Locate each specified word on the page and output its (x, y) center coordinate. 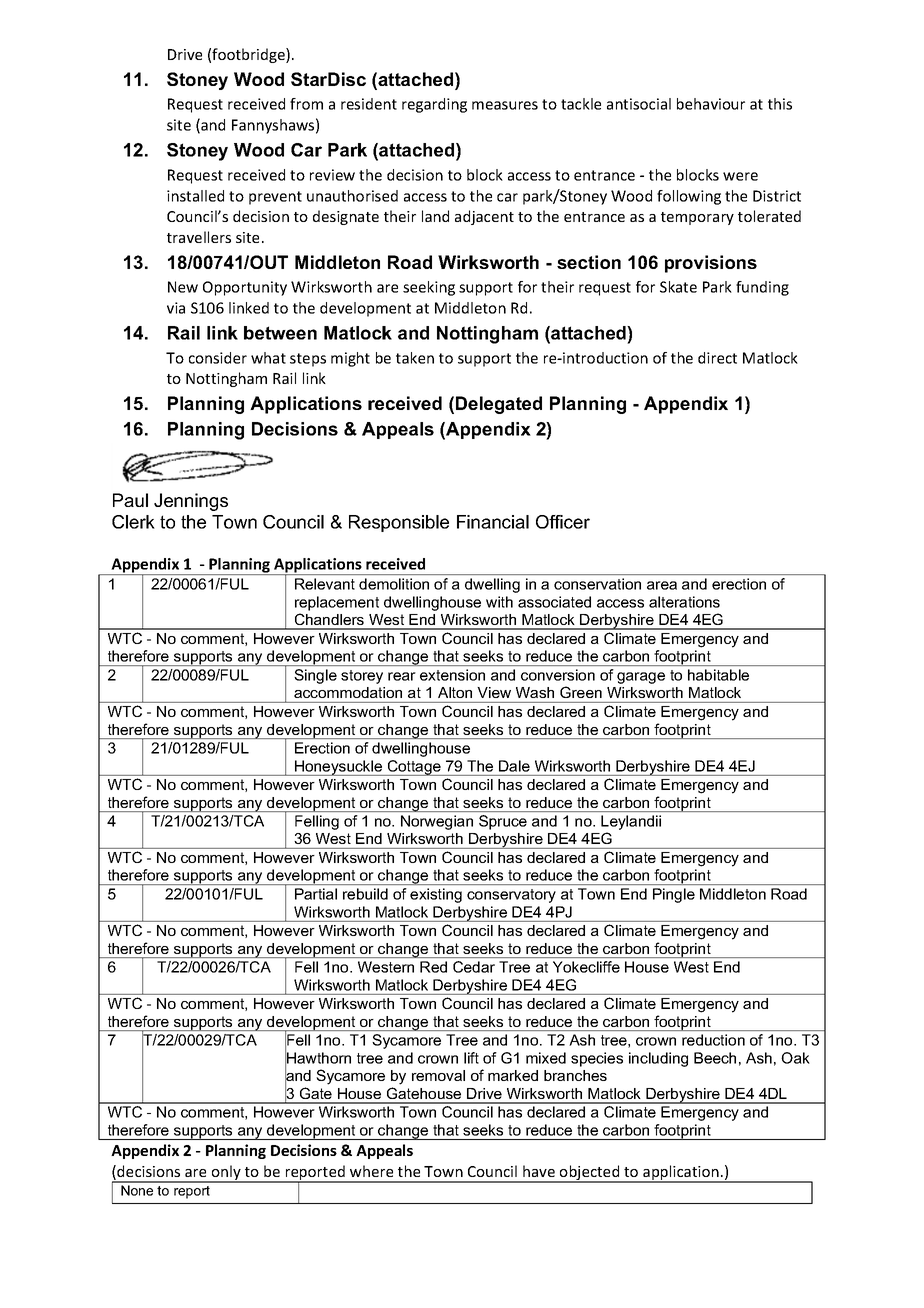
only (226, 1174)
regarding (434, 105)
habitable (718, 675)
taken (415, 358)
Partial (316, 894)
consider (218, 358)
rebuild (365, 894)
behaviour (711, 104)
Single (316, 676)
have (539, 1171)
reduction (713, 1040)
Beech (715, 1058)
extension (452, 675)
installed (195, 196)
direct (717, 358)
